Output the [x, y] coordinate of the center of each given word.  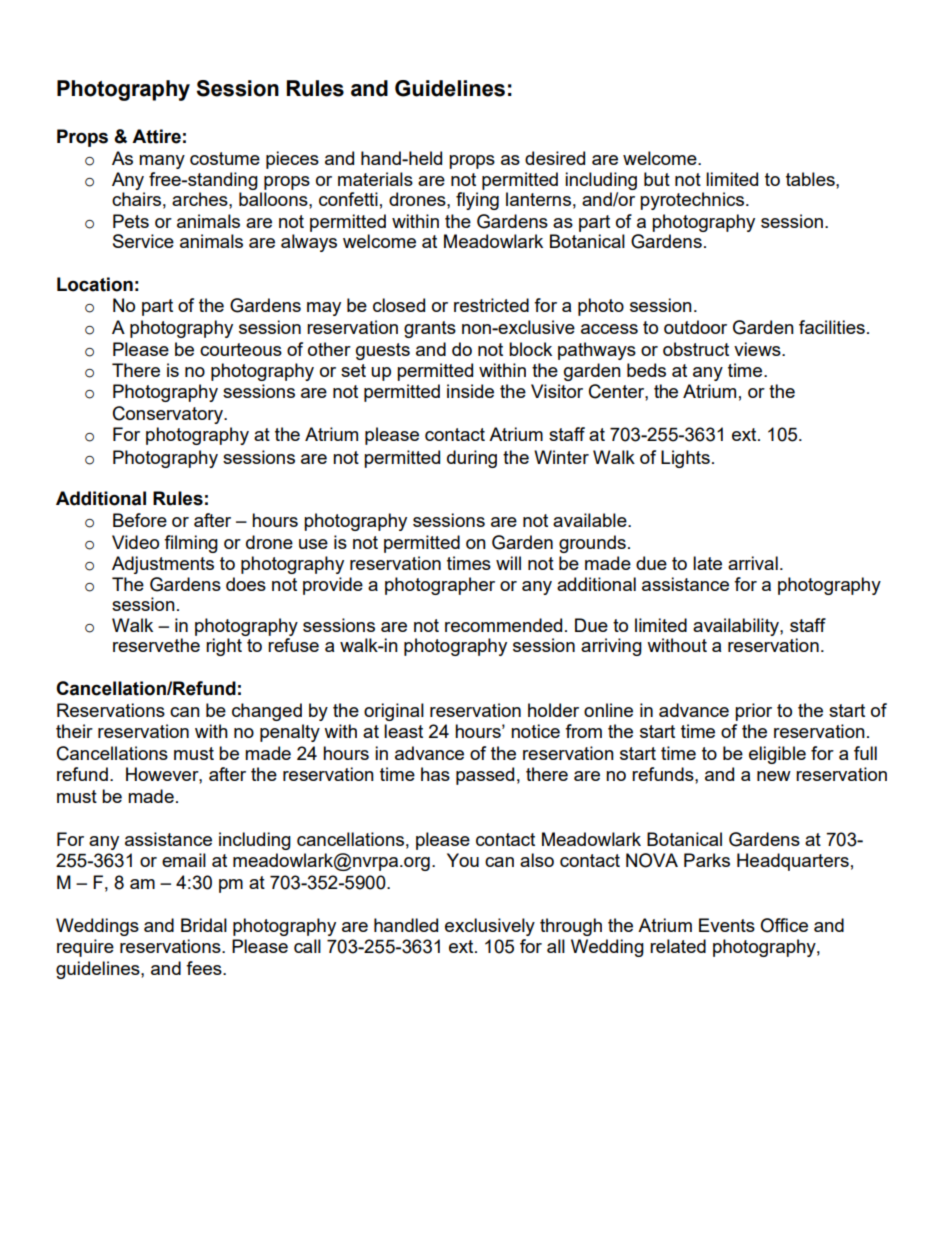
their [74, 731]
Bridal [204, 925]
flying [477, 201]
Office [784, 925]
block [530, 349]
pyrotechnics [693, 201]
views [758, 349]
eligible [777, 755]
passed [485, 776]
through [571, 927]
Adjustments [163, 565]
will [508, 563]
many [162, 162]
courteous [241, 349]
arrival [753, 563]
